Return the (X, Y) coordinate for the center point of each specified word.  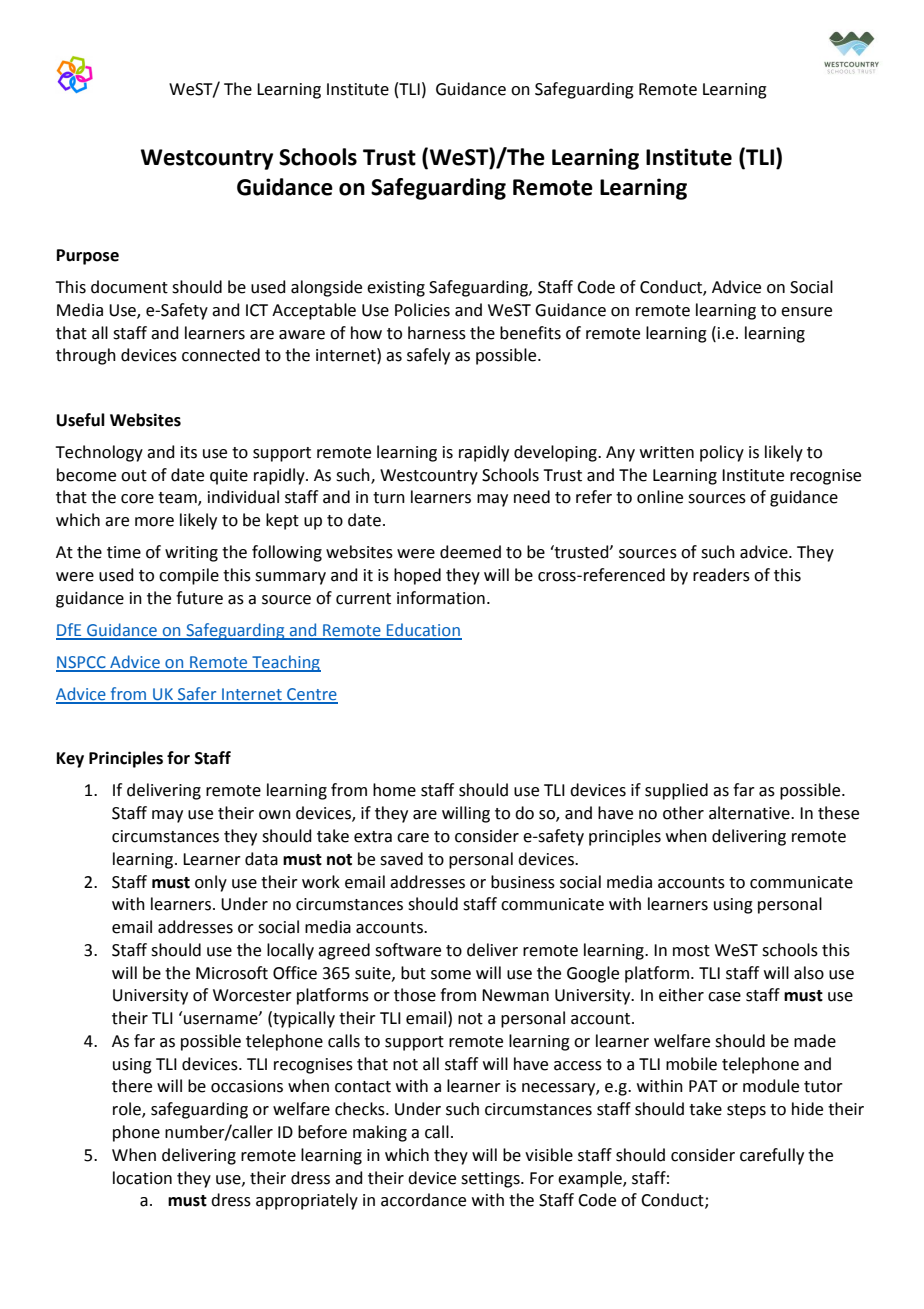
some (451, 975)
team (178, 499)
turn (389, 498)
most (691, 951)
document (129, 287)
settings (491, 1180)
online (660, 497)
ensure (806, 312)
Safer (197, 695)
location (142, 1178)
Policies (422, 310)
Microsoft (232, 973)
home (394, 790)
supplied (676, 791)
